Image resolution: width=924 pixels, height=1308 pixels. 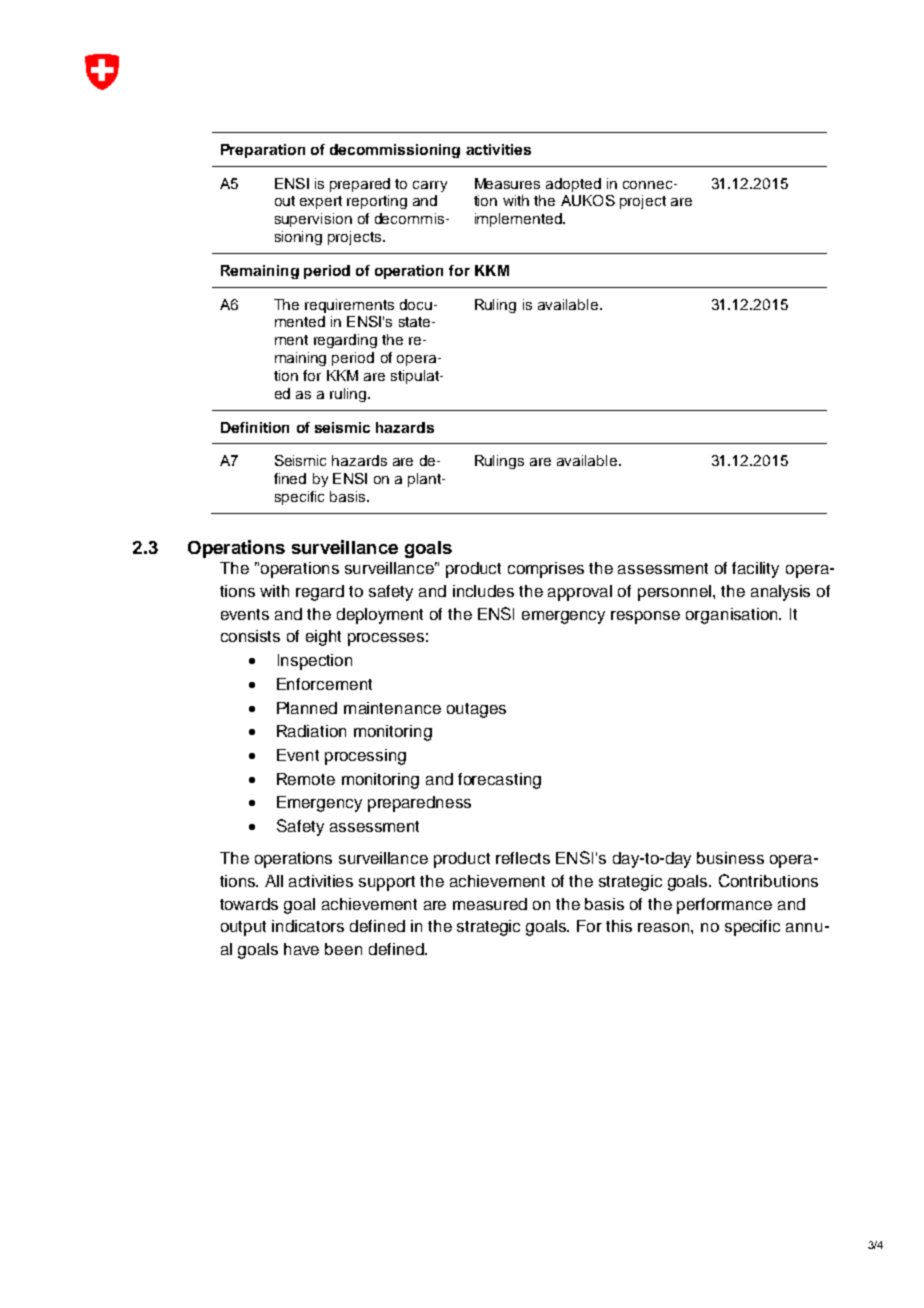 I want to click on expert, so click(x=321, y=202).
